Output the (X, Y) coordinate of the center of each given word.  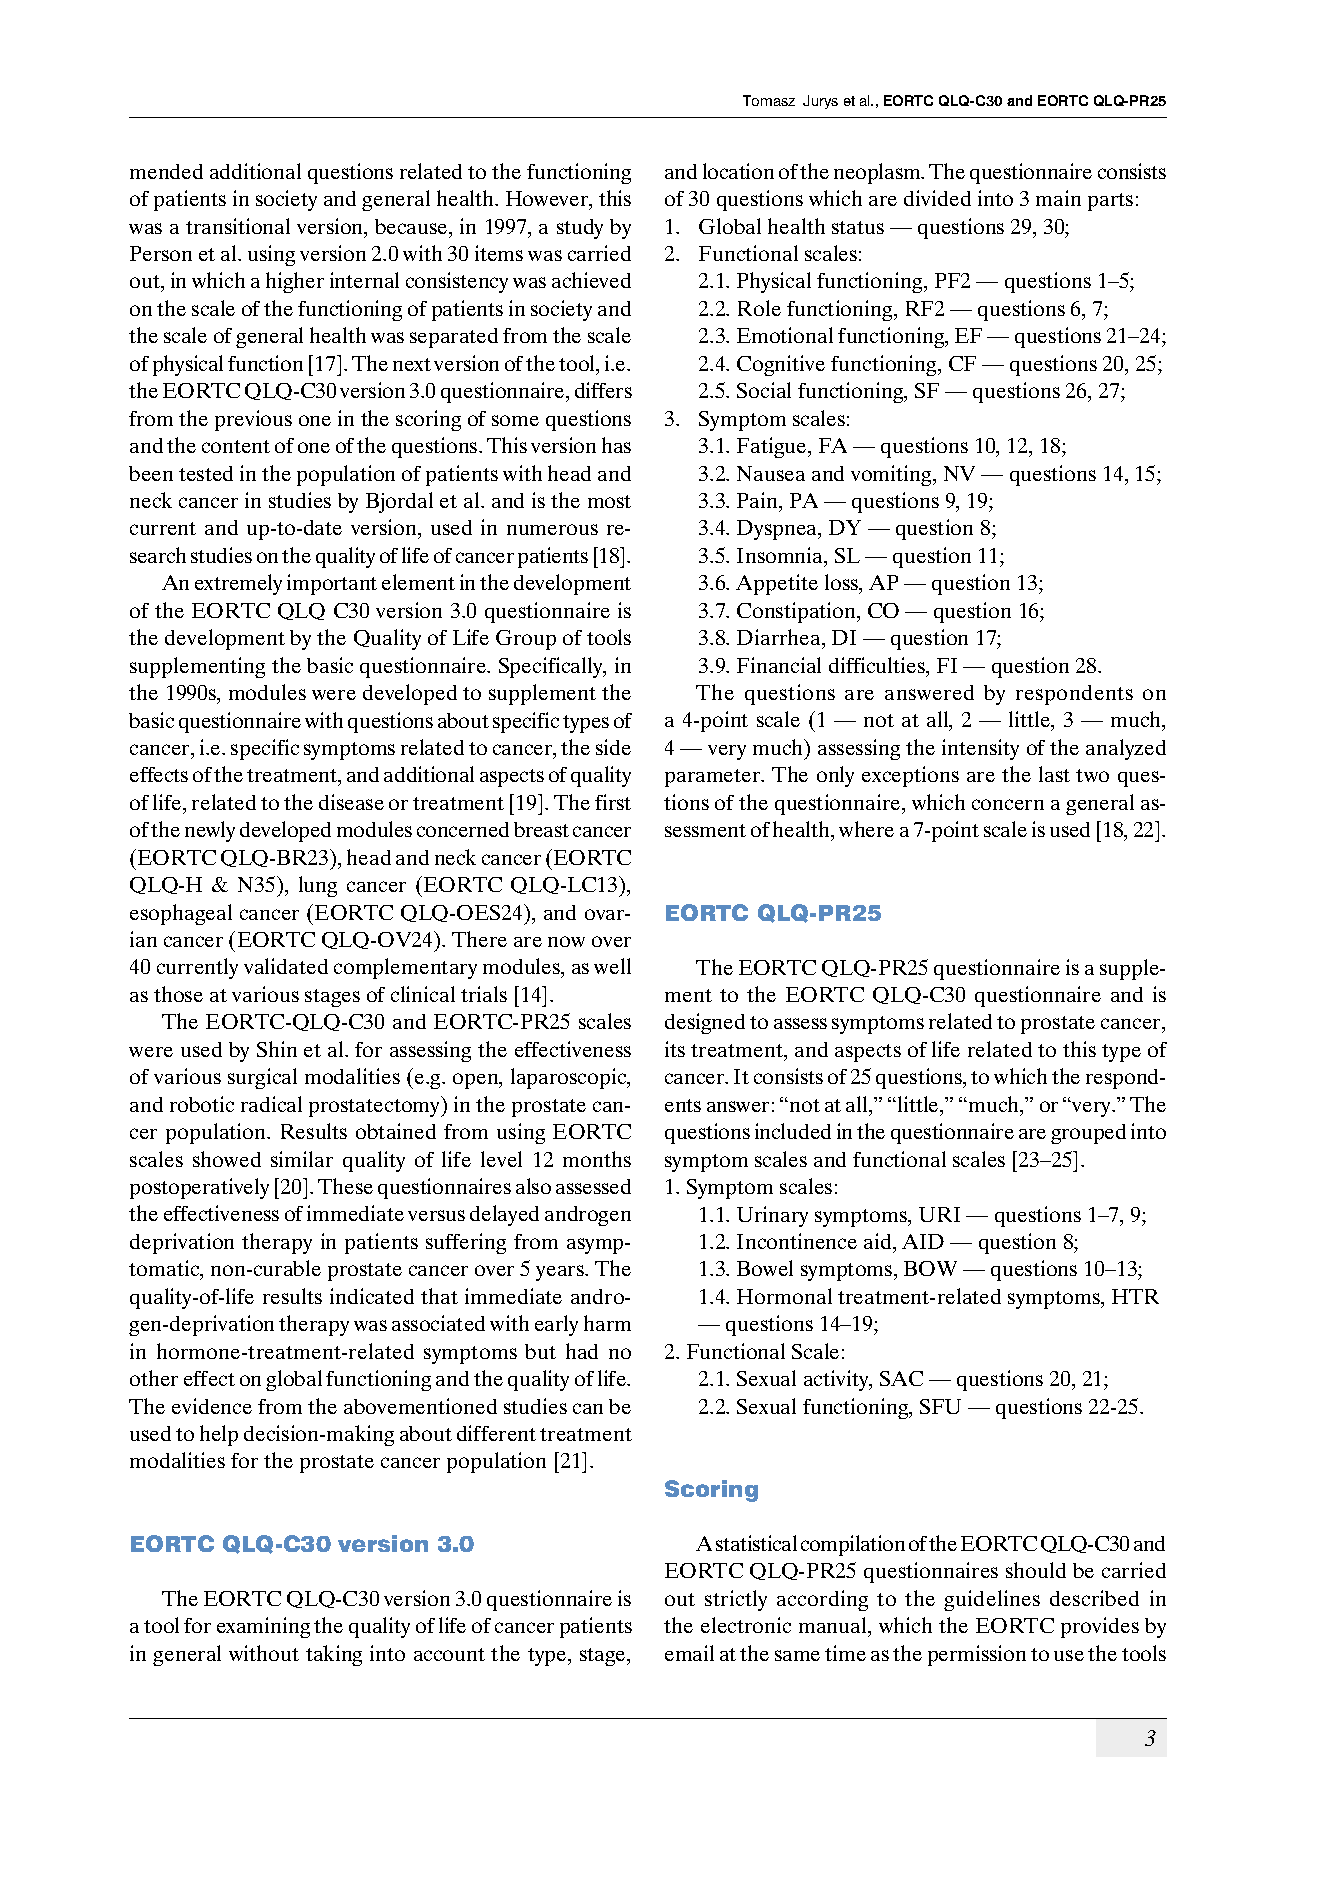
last (1054, 774)
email (689, 1653)
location (738, 171)
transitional (238, 226)
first (613, 802)
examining (263, 1627)
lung (318, 886)
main (1058, 198)
